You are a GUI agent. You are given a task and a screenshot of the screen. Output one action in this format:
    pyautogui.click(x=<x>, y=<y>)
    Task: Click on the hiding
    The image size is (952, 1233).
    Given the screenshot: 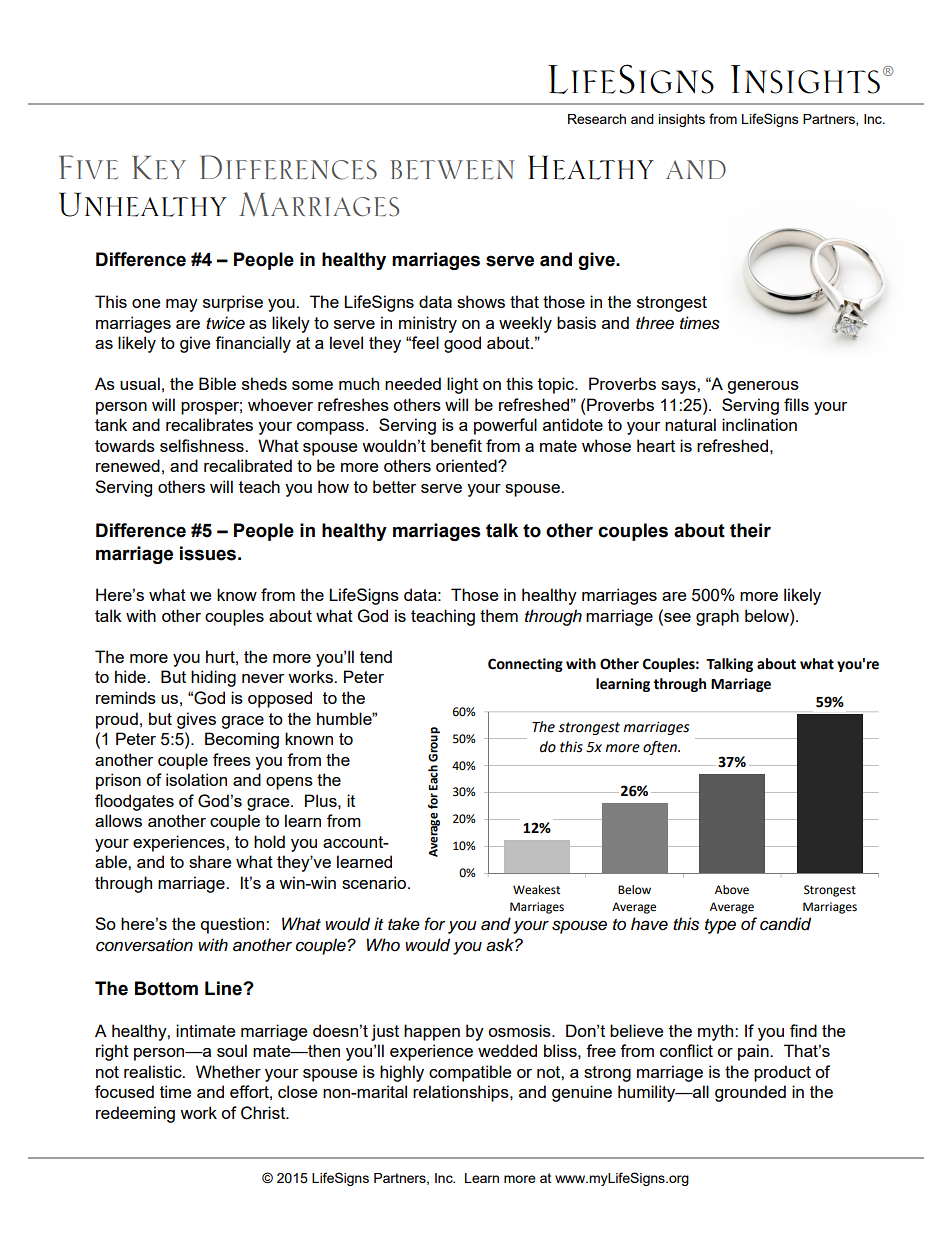 What is the action you would take?
    pyautogui.click(x=213, y=678)
